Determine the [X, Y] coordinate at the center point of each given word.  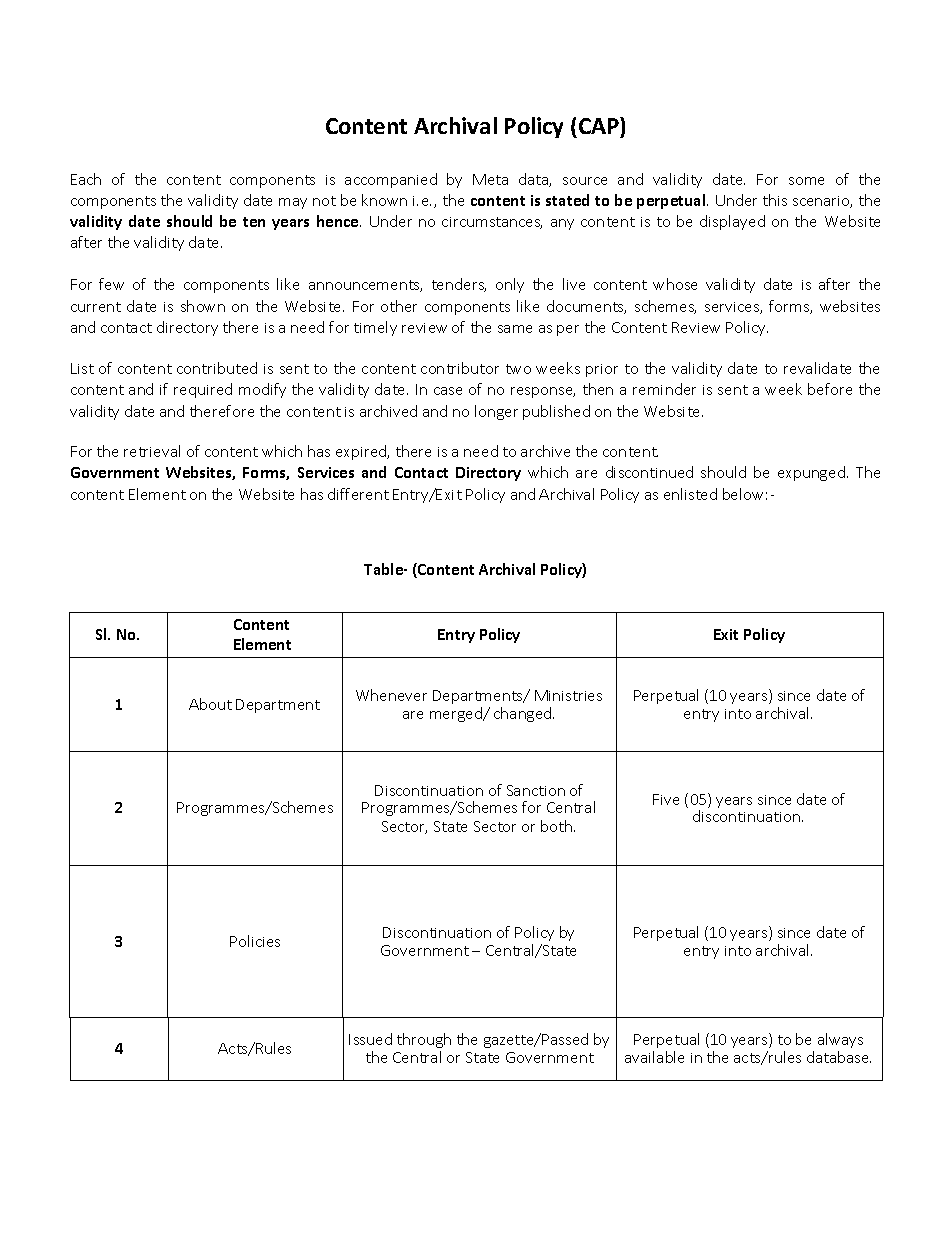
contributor [460, 368]
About [210, 704]
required [203, 390]
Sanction [536, 790]
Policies [255, 941]
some [806, 181]
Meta [490, 179]
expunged [811, 473]
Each [86, 179]
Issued [370, 1039]
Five [666, 799]
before [830, 389]
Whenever [391, 695]
